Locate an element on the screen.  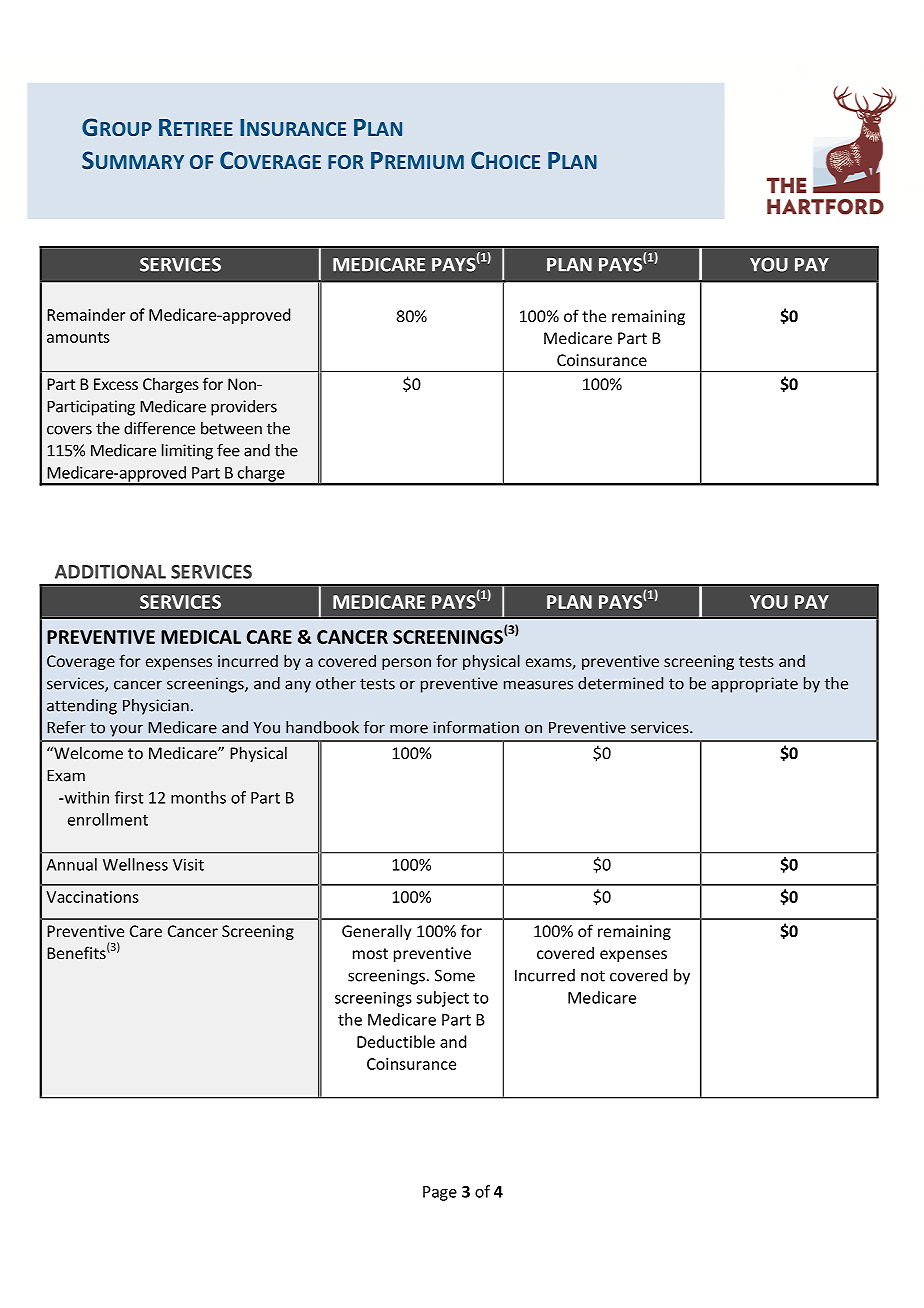
more is located at coordinates (409, 729).
